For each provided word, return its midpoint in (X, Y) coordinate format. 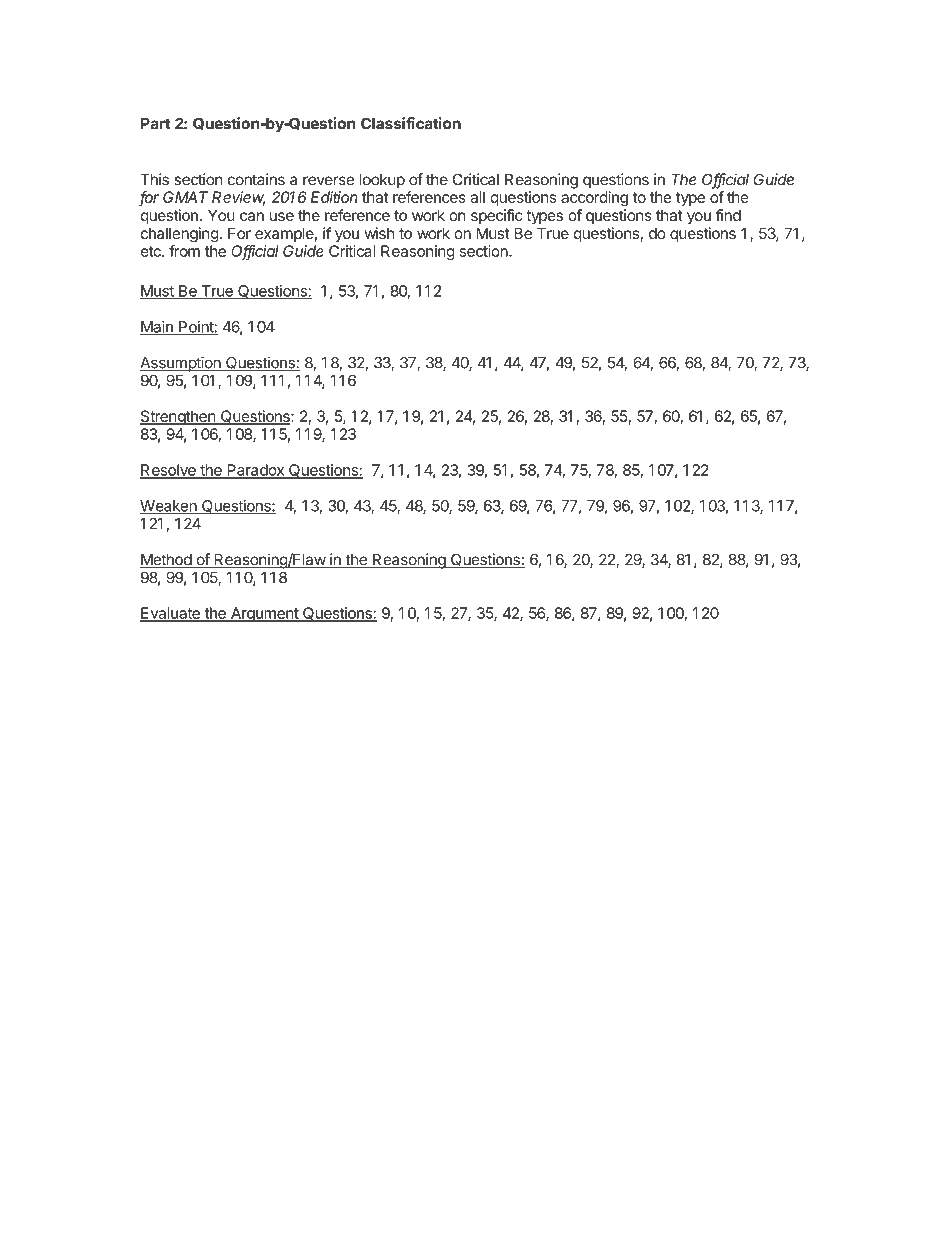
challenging (180, 235)
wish (379, 233)
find (728, 215)
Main (157, 327)
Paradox (255, 471)
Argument (264, 614)
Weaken (169, 507)
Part (155, 124)
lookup (382, 181)
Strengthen (178, 417)
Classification (411, 123)
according (594, 198)
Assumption (181, 364)
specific (497, 216)
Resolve (169, 471)
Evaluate (171, 614)
